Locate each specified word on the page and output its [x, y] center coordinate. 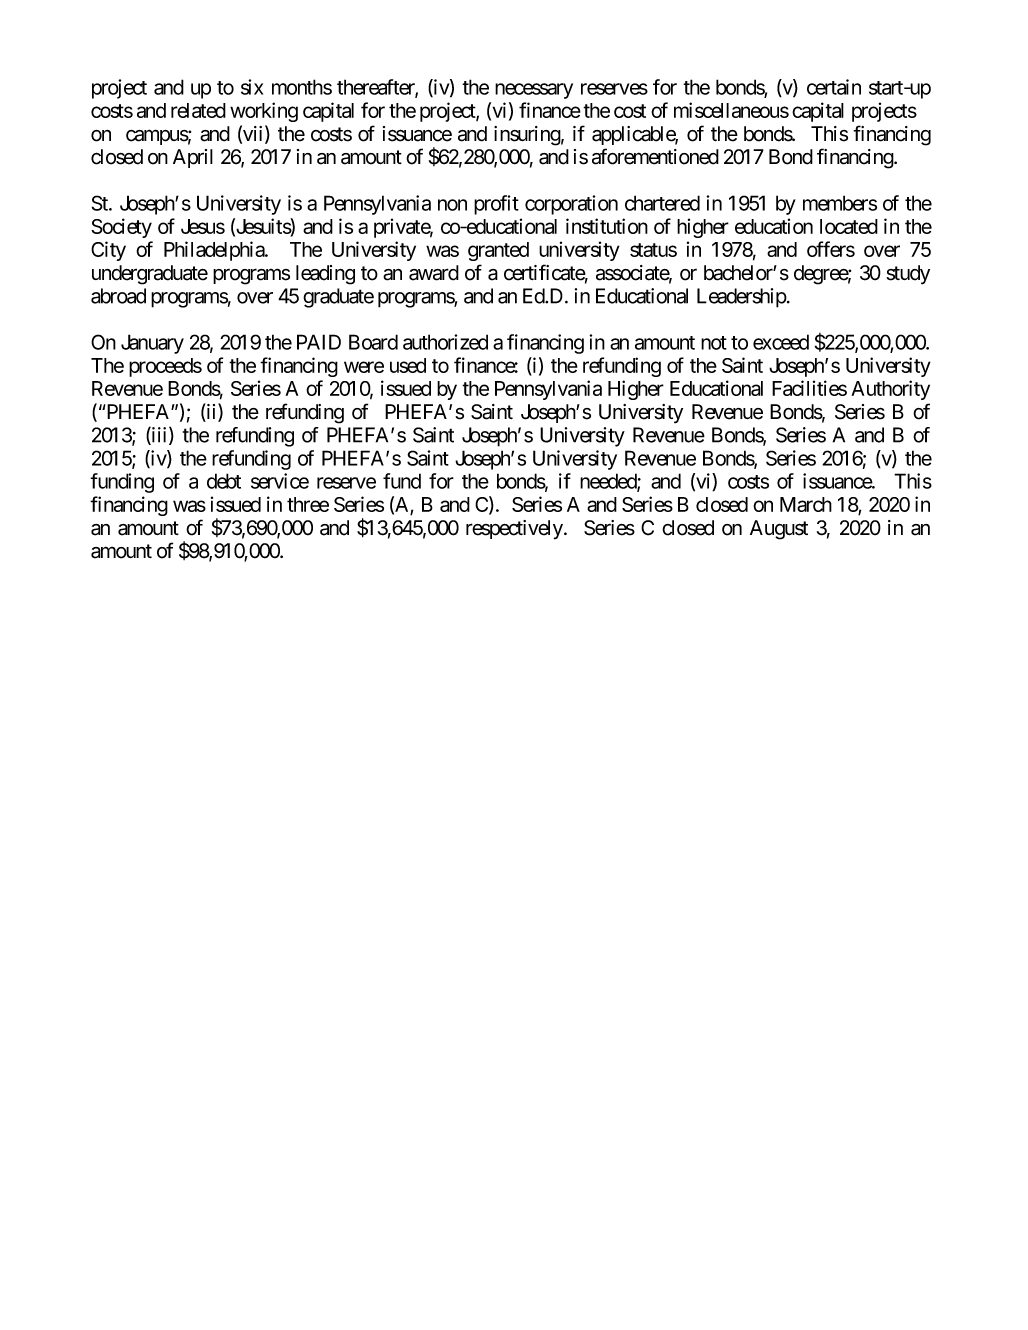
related [198, 110]
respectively [515, 529]
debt [224, 481]
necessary [534, 91]
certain [834, 87]
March [806, 504]
